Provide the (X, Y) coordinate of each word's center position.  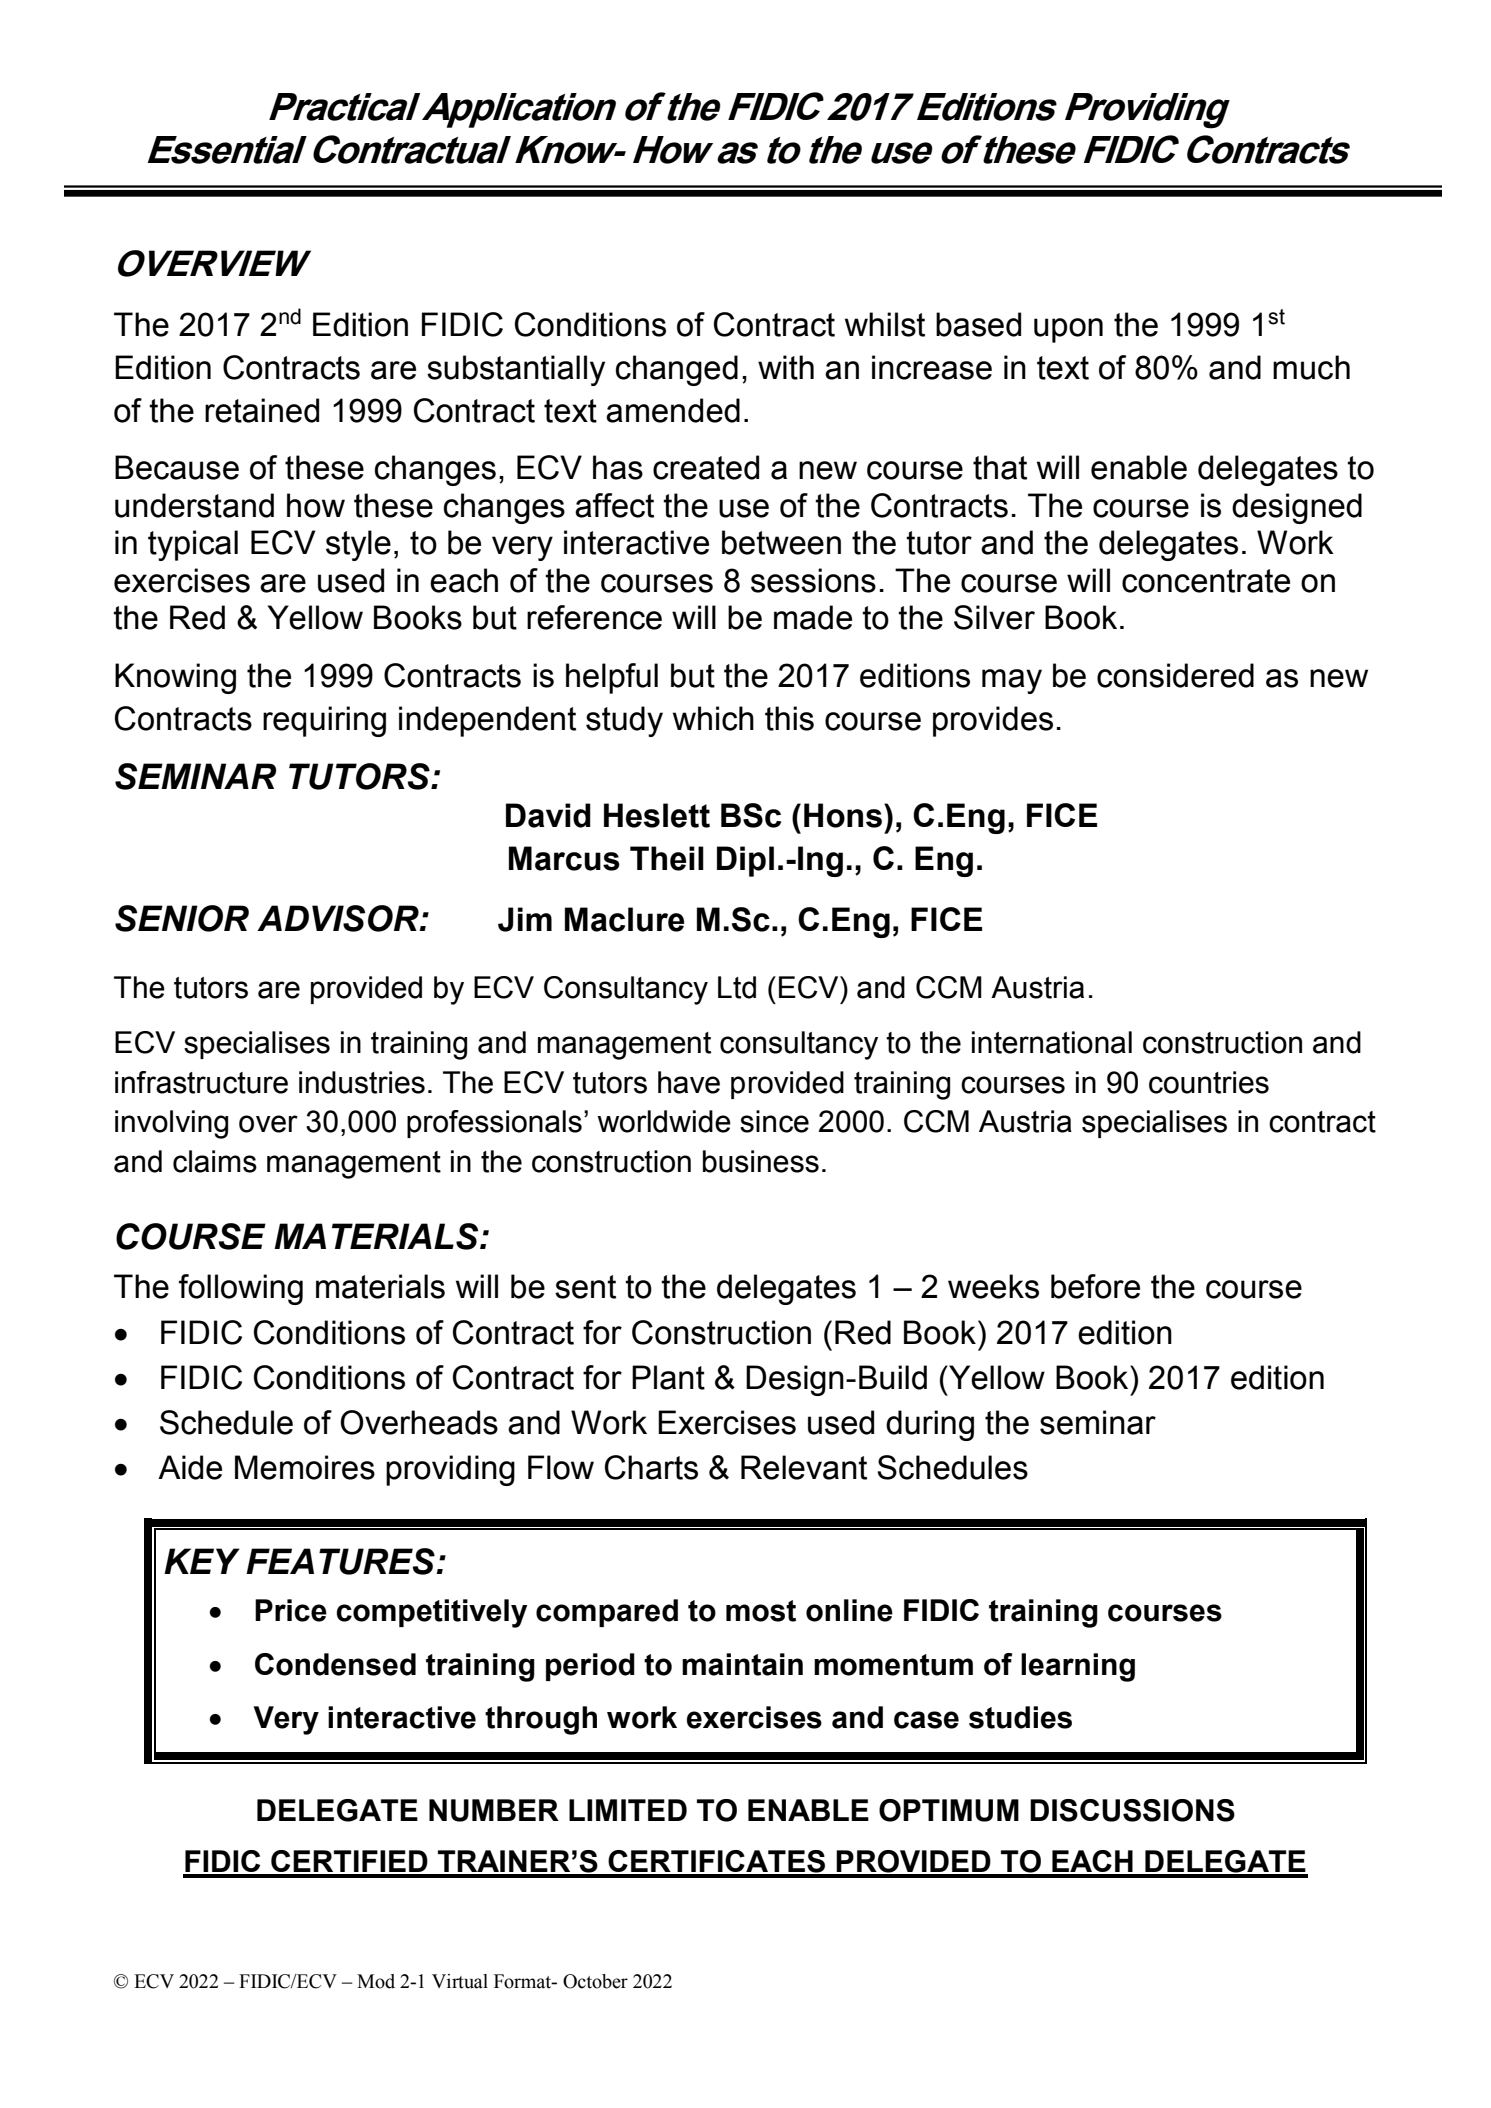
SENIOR (182, 918)
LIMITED (628, 1810)
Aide (190, 1467)
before (1095, 1286)
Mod (376, 1981)
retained (262, 410)
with (786, 367)
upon (1068, 330)
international (1052, 1042)
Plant (668, 1377)
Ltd (737, 987)
